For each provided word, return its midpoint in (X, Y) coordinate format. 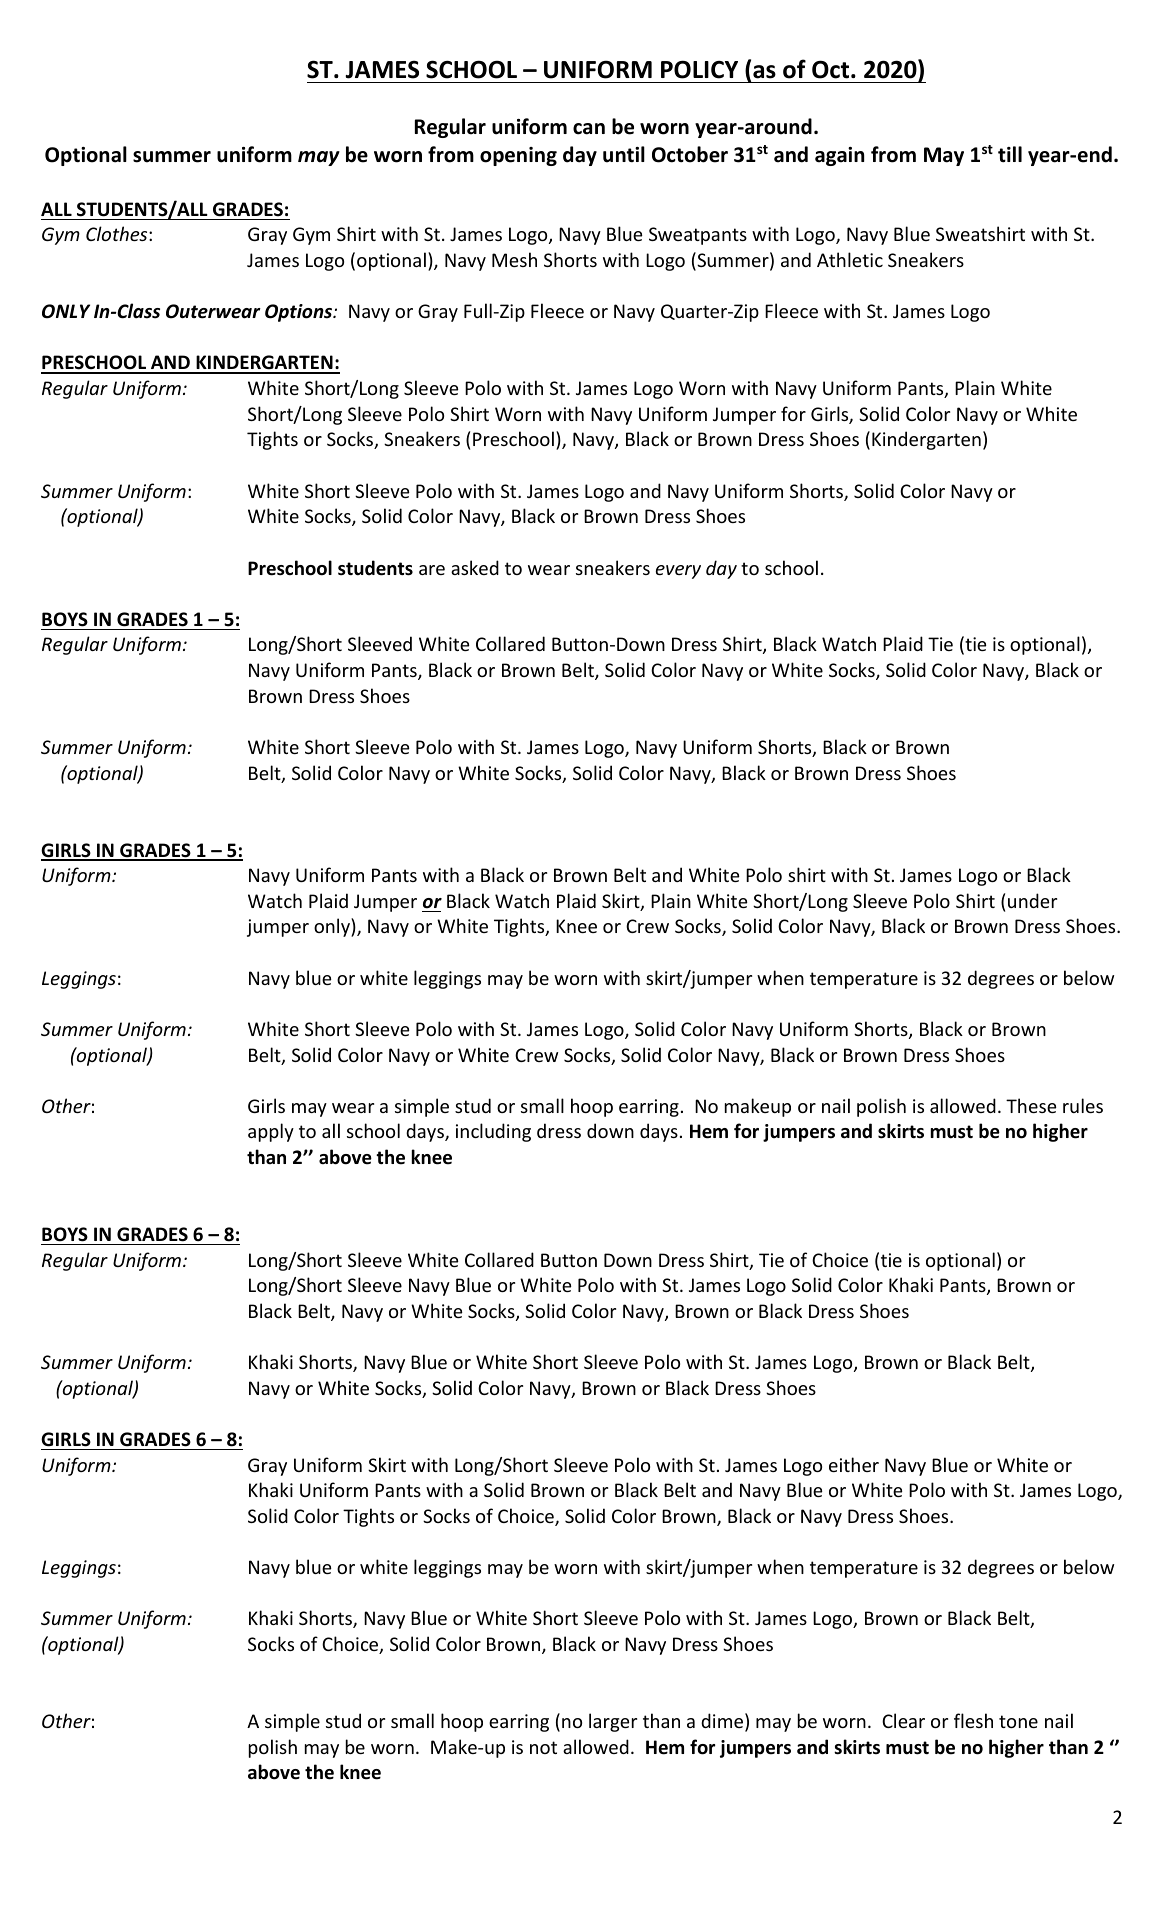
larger (613, 1722)
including (493, 1132)
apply (271, 1132)
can (589, 129)
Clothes (118, 233)
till (1010, 154)
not (543, 1747)
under (1032, 900)
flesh (973, 1720)
